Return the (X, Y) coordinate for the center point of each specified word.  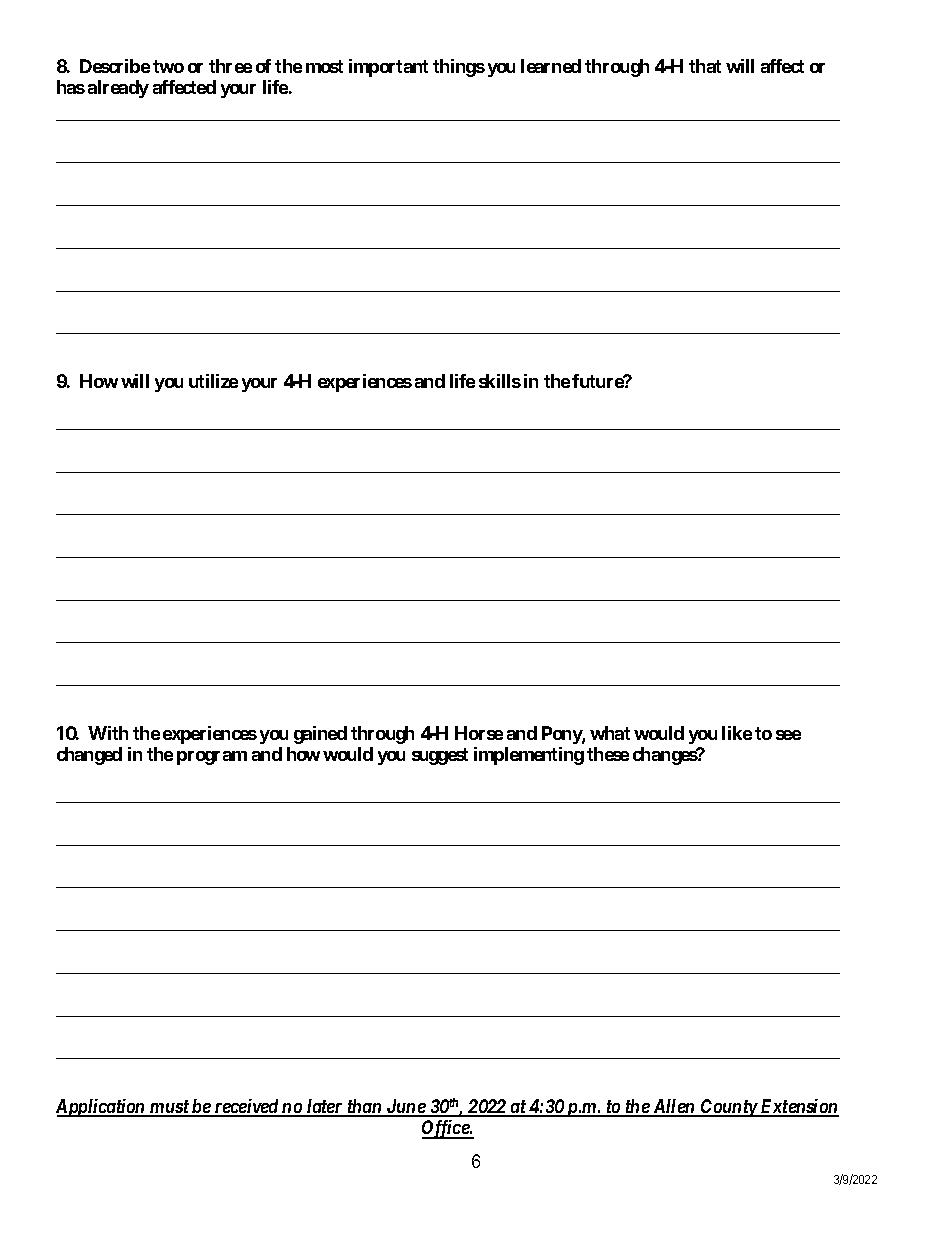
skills (500, 381)
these (608, 754)
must (169, 1108)
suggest (440, 756)
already (118, 89)
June (405, 1107)
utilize (213, 381)
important (388, 68)
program (212, 758)
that (705, 66)
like (737, 733)
